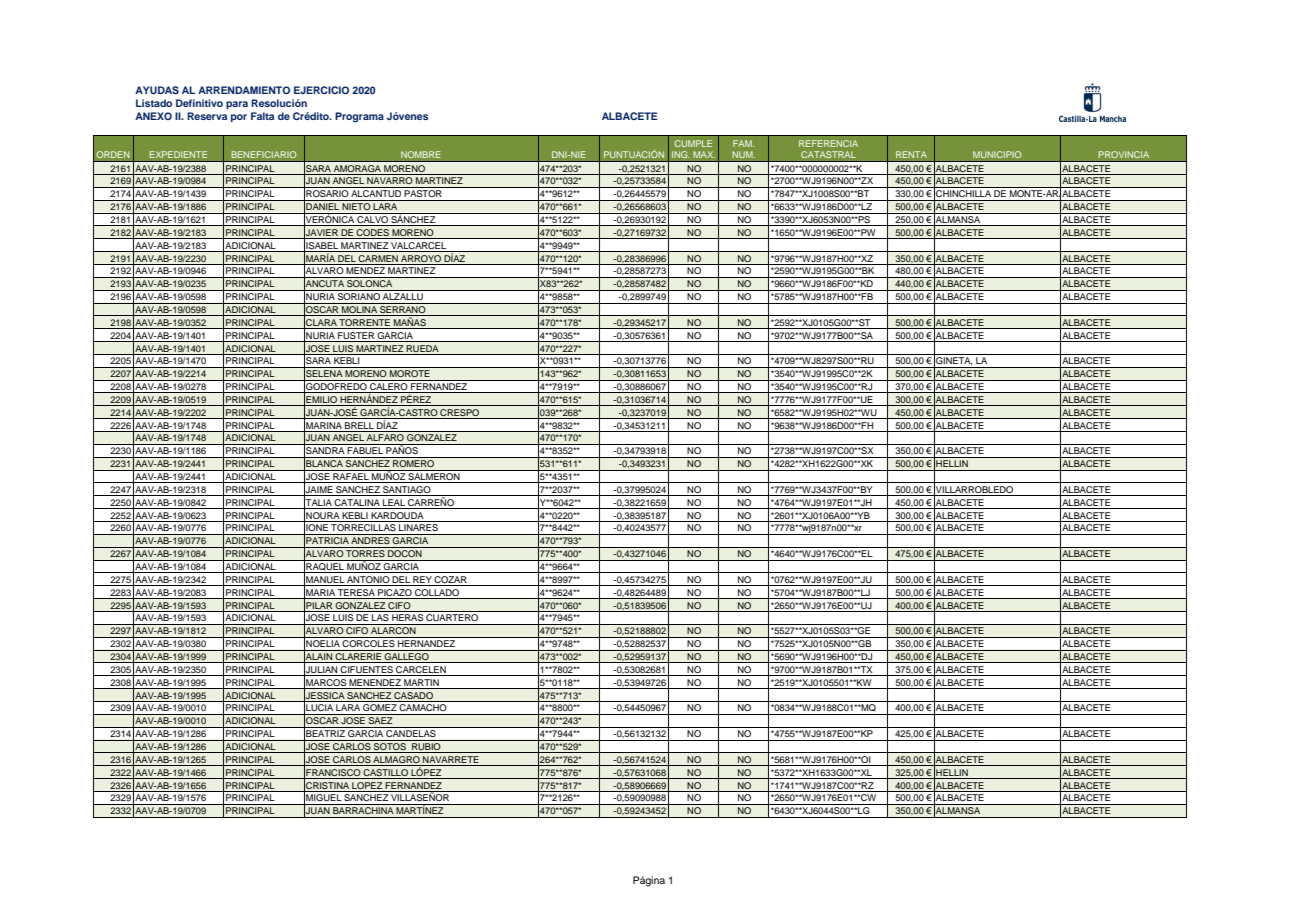 The image size is (1308, 924). Describe the element at coordinates (407, 491) in the screenshot. I see `SANTIAGO` at that location.
